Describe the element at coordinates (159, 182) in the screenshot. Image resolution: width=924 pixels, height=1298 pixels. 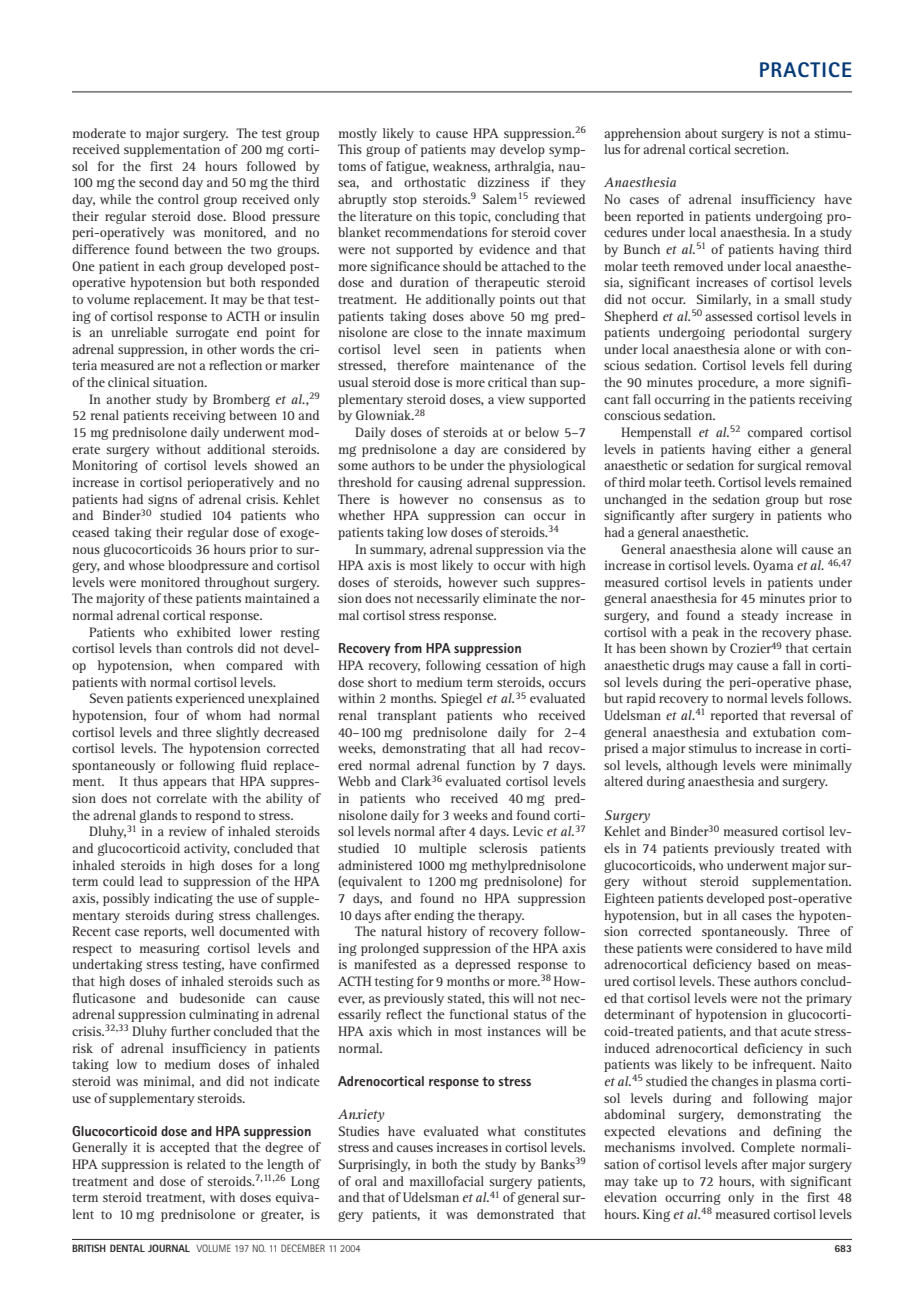
I see `second` at that location.
